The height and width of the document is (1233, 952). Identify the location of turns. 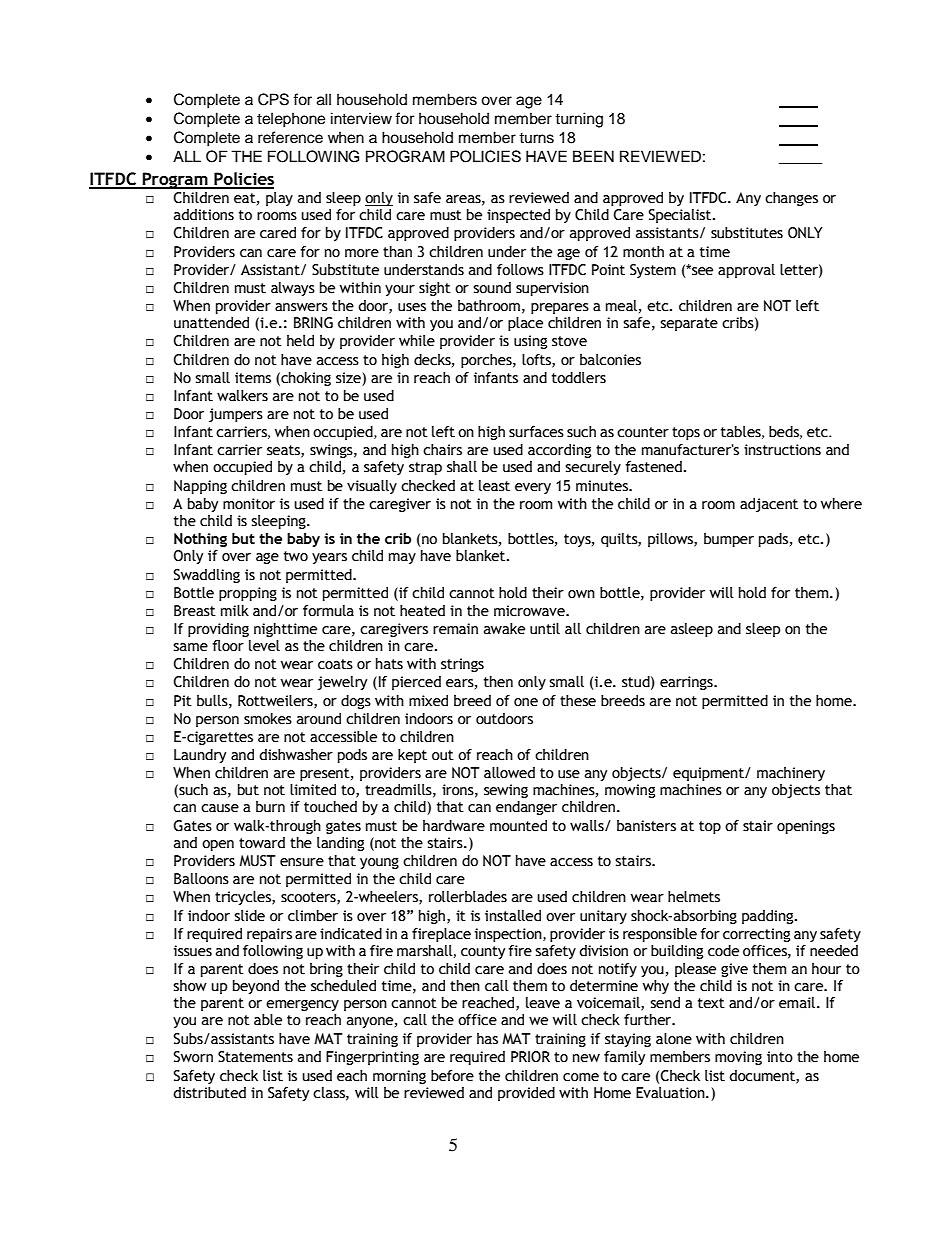
(536, 138).
